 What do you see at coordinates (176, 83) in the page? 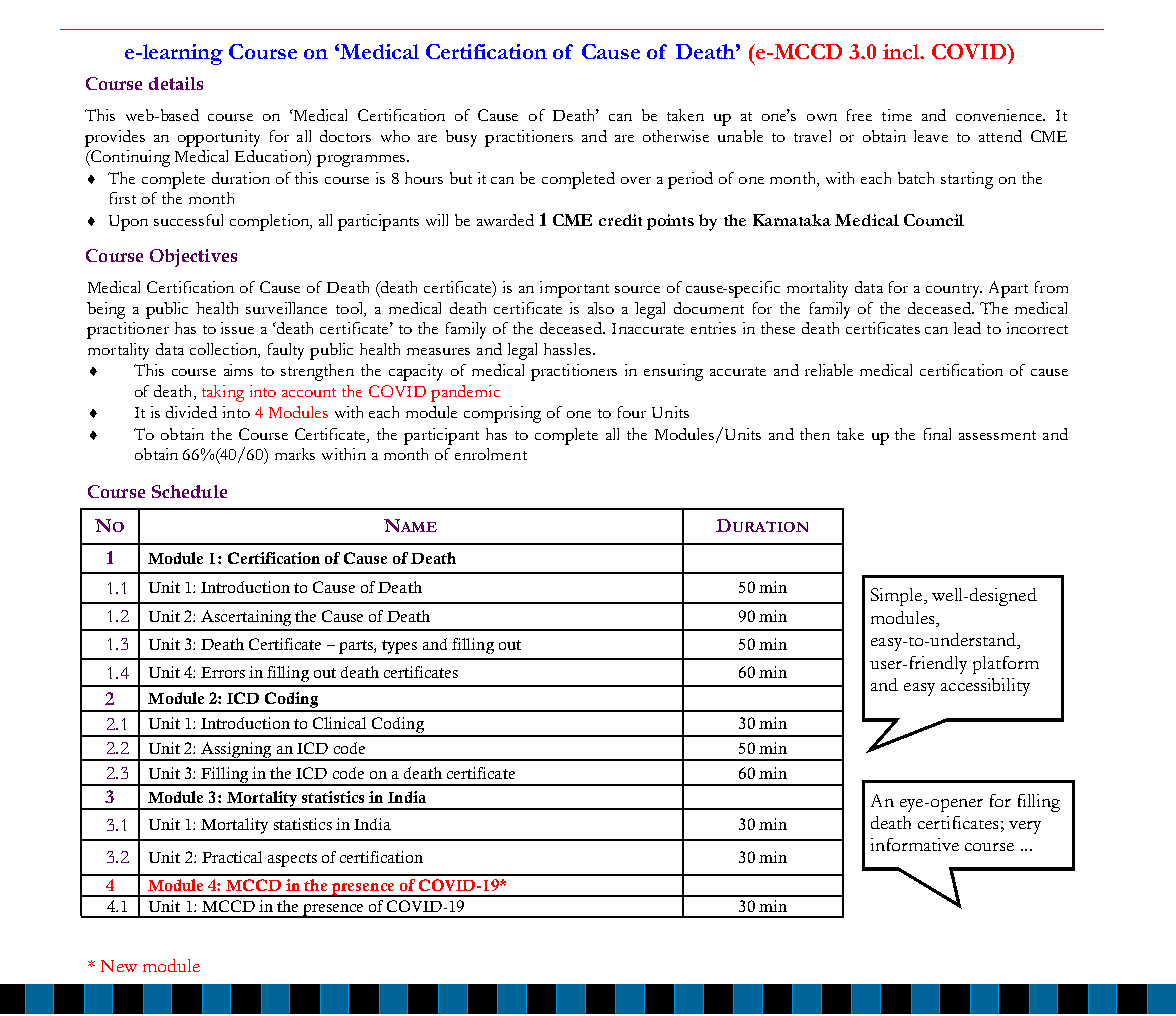
I see `details` at bounding box center [176, 83].
